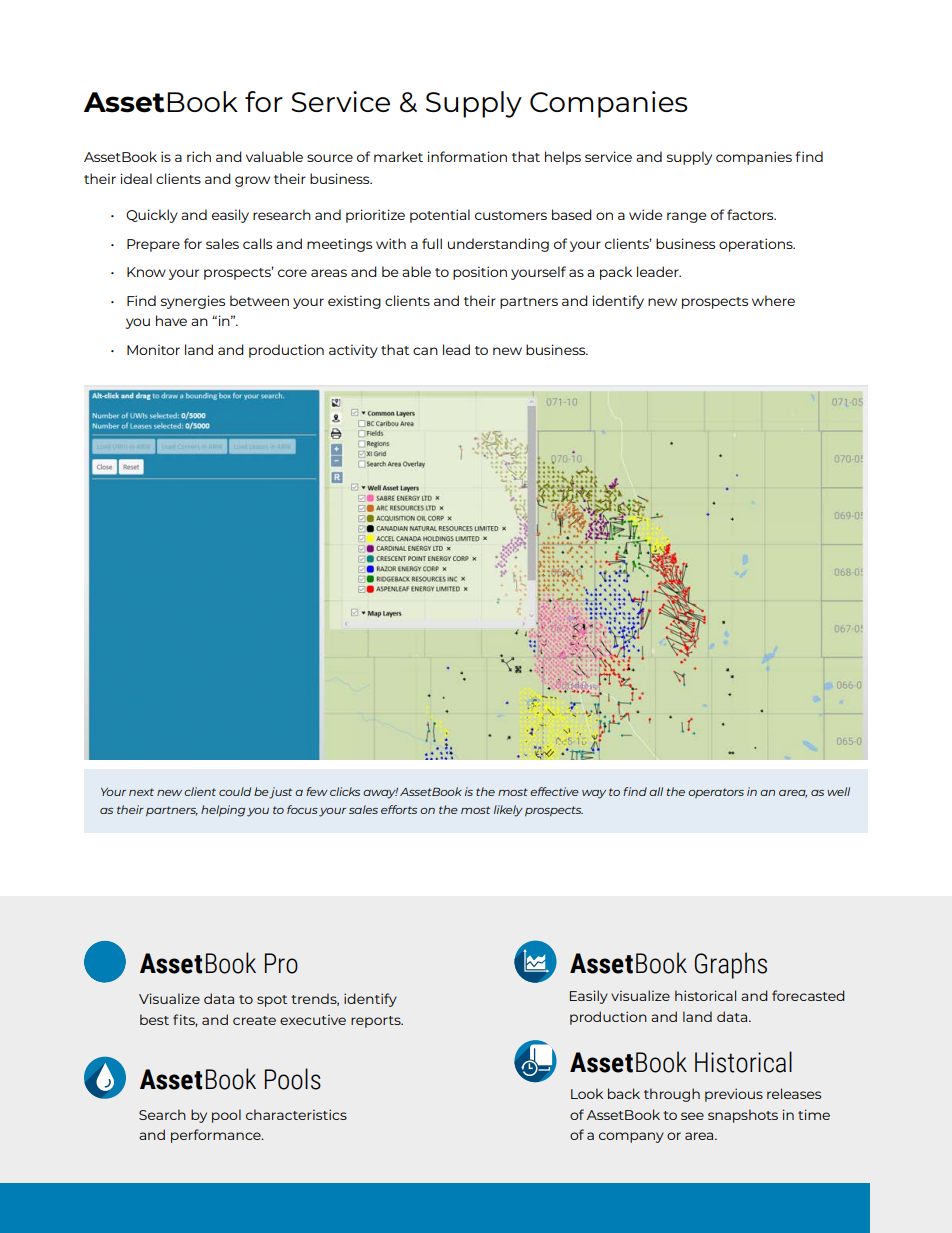 The height and width of the page is (1233, 952). I want to click on factors, so click(751, 214).
